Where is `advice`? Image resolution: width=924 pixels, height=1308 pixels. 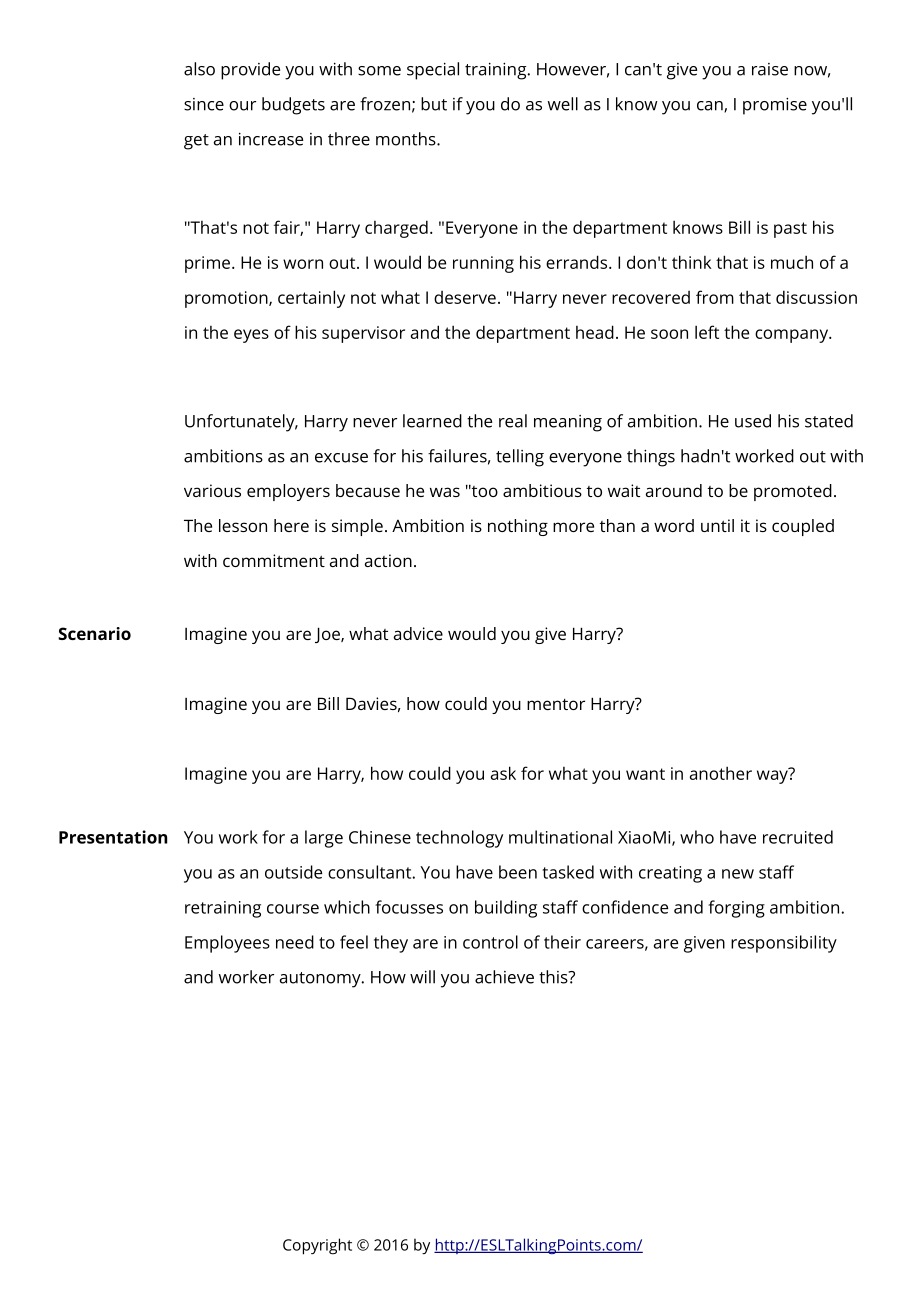 advice is located at coordinates (418, 633).
